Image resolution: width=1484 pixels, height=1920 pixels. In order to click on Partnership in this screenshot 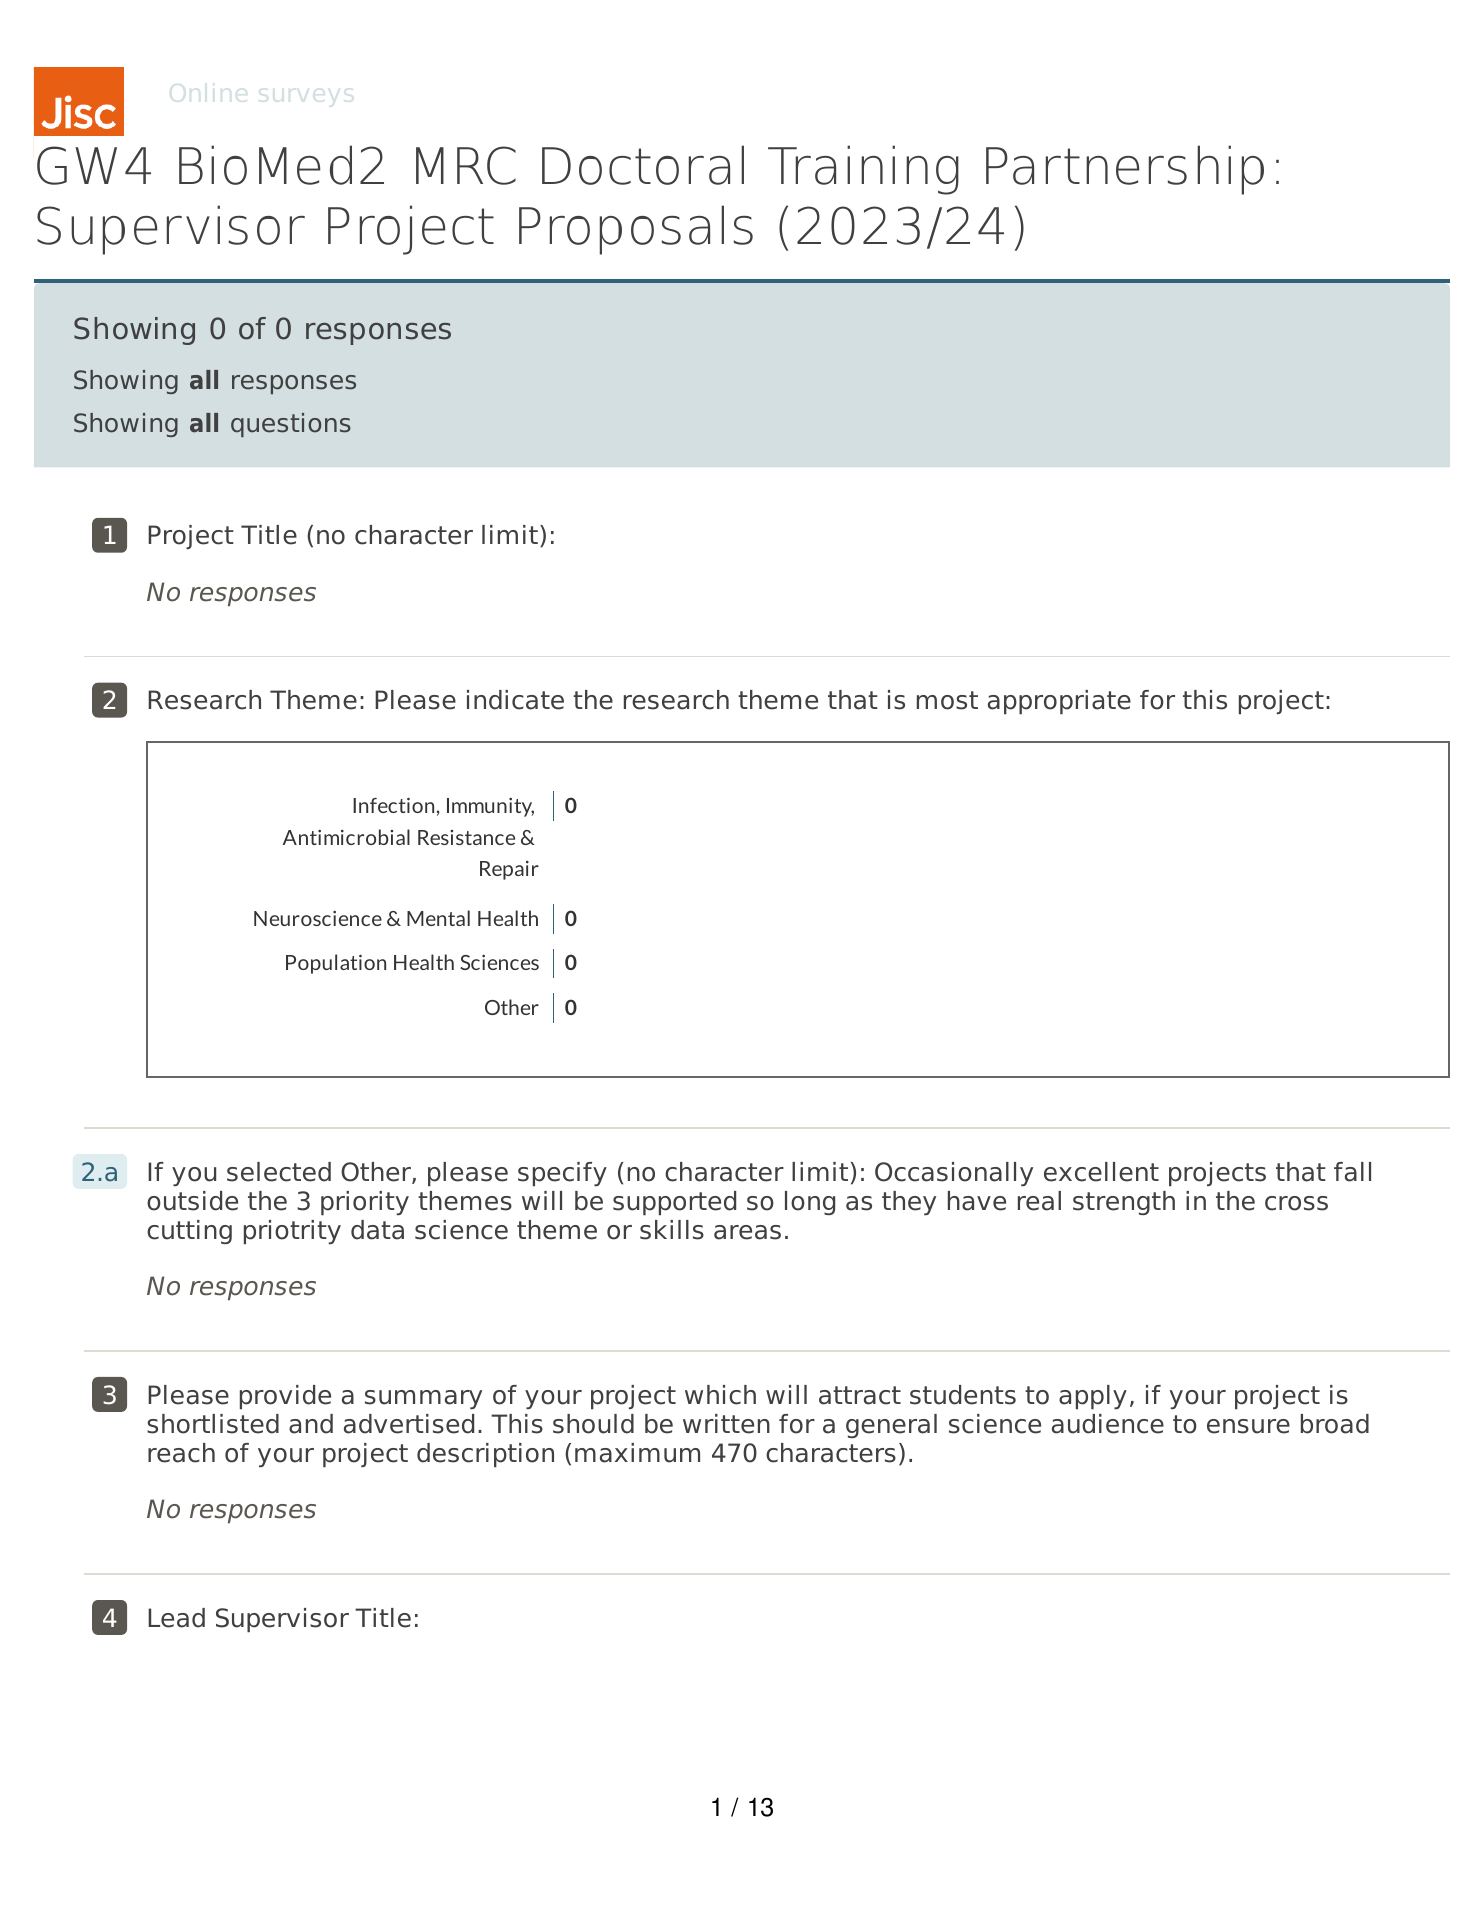, I will do `click(1125, 170)`.
